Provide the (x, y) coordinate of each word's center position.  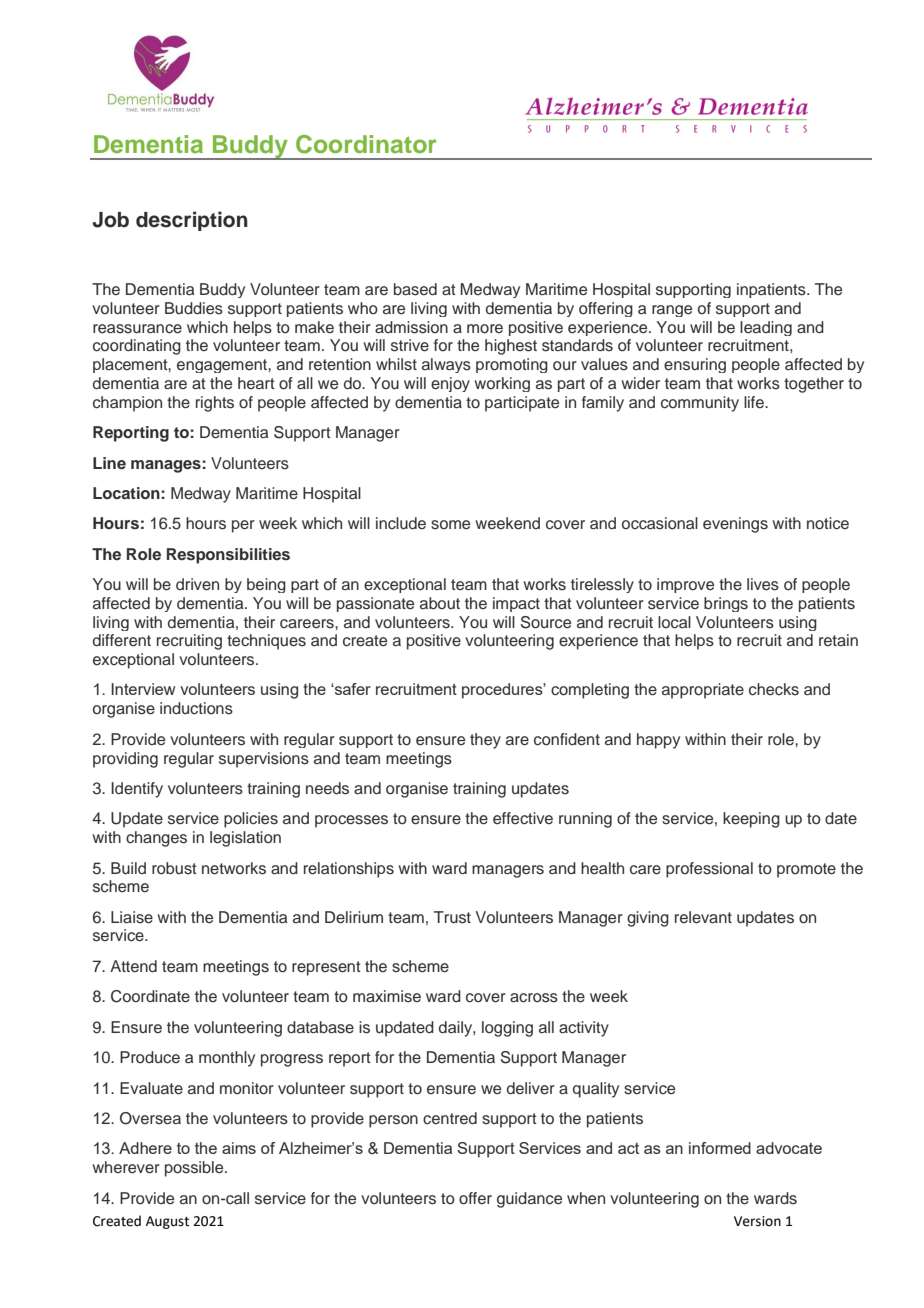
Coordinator (366, 144)
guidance (529, 1200)
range (672, 311)
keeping (751, 820)
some (450, 525)
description (192, 221)
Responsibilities (228, 556)
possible (195, 1169)
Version (757, 1221)
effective (523, 818)
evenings (735, 525)
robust (174, 868)
